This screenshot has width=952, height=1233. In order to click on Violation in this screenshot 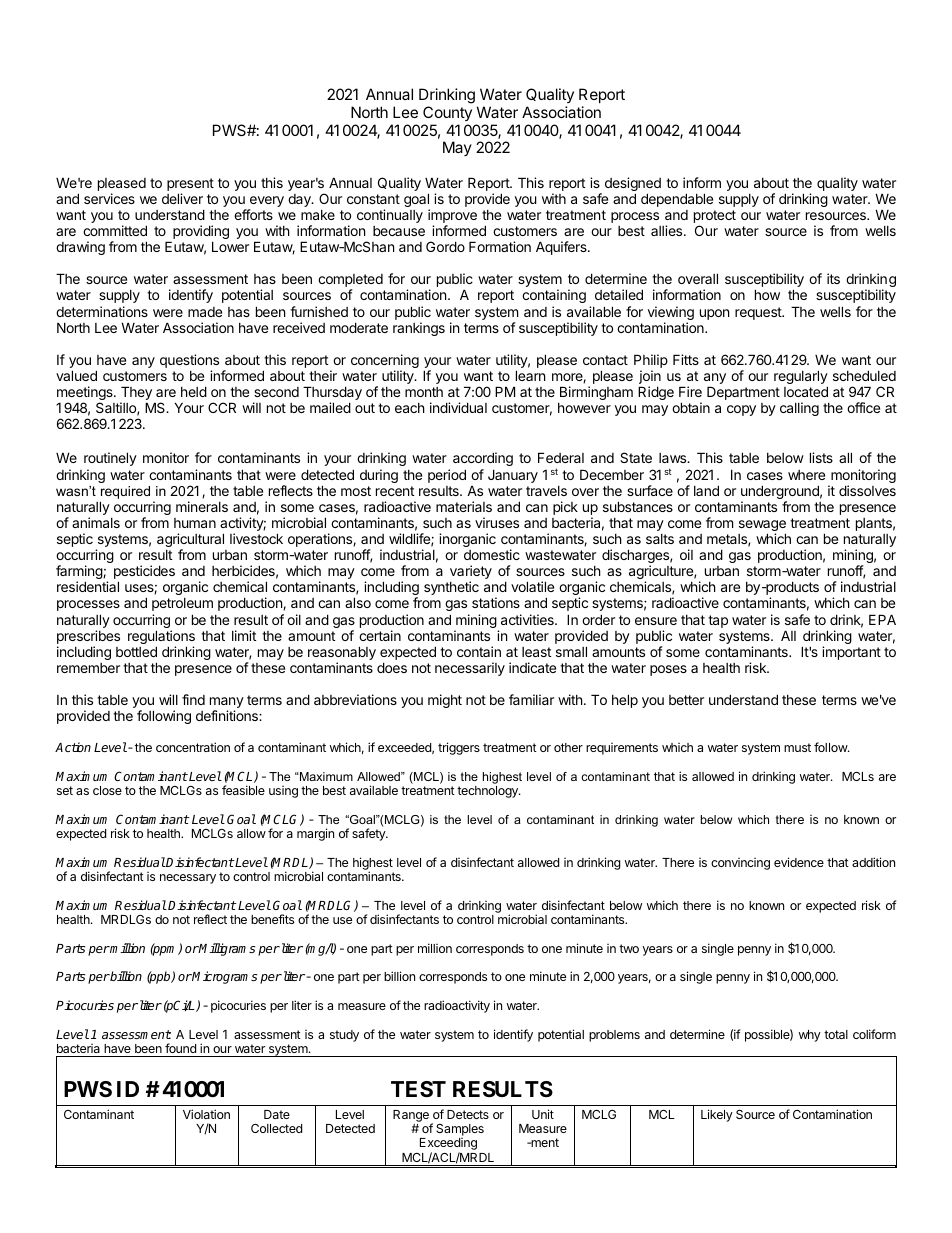, I will do `click(206, 1114)`.
